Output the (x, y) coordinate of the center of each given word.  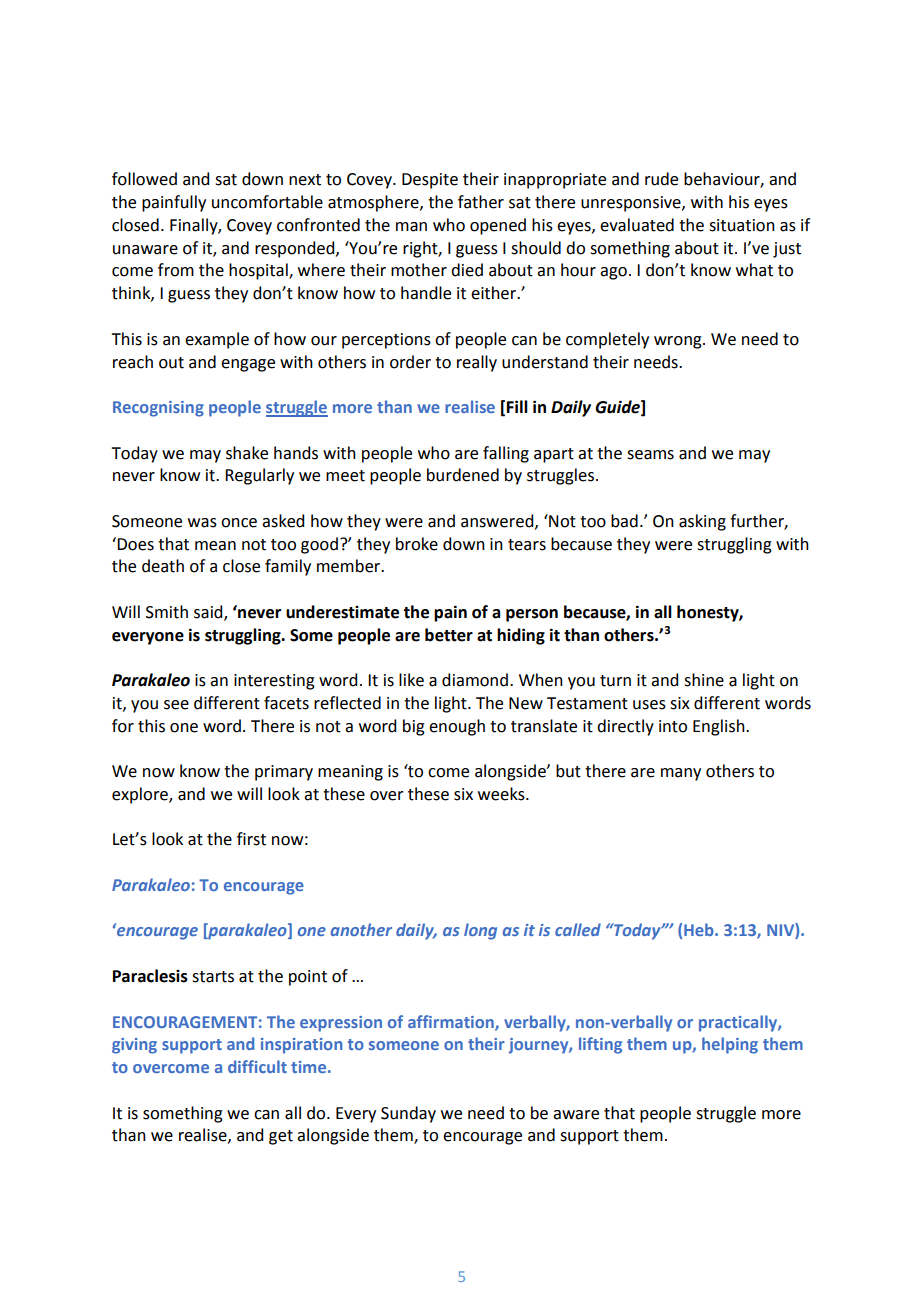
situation (742, 225)
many (681, 774)
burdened (463, 475)
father (481, 202)
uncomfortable (267, 202)
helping (730, 1045)
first (251, 839)
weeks (502, 794)
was (202, 523)
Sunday (408, 1114)
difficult (257, 1066)
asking (702, 522)
